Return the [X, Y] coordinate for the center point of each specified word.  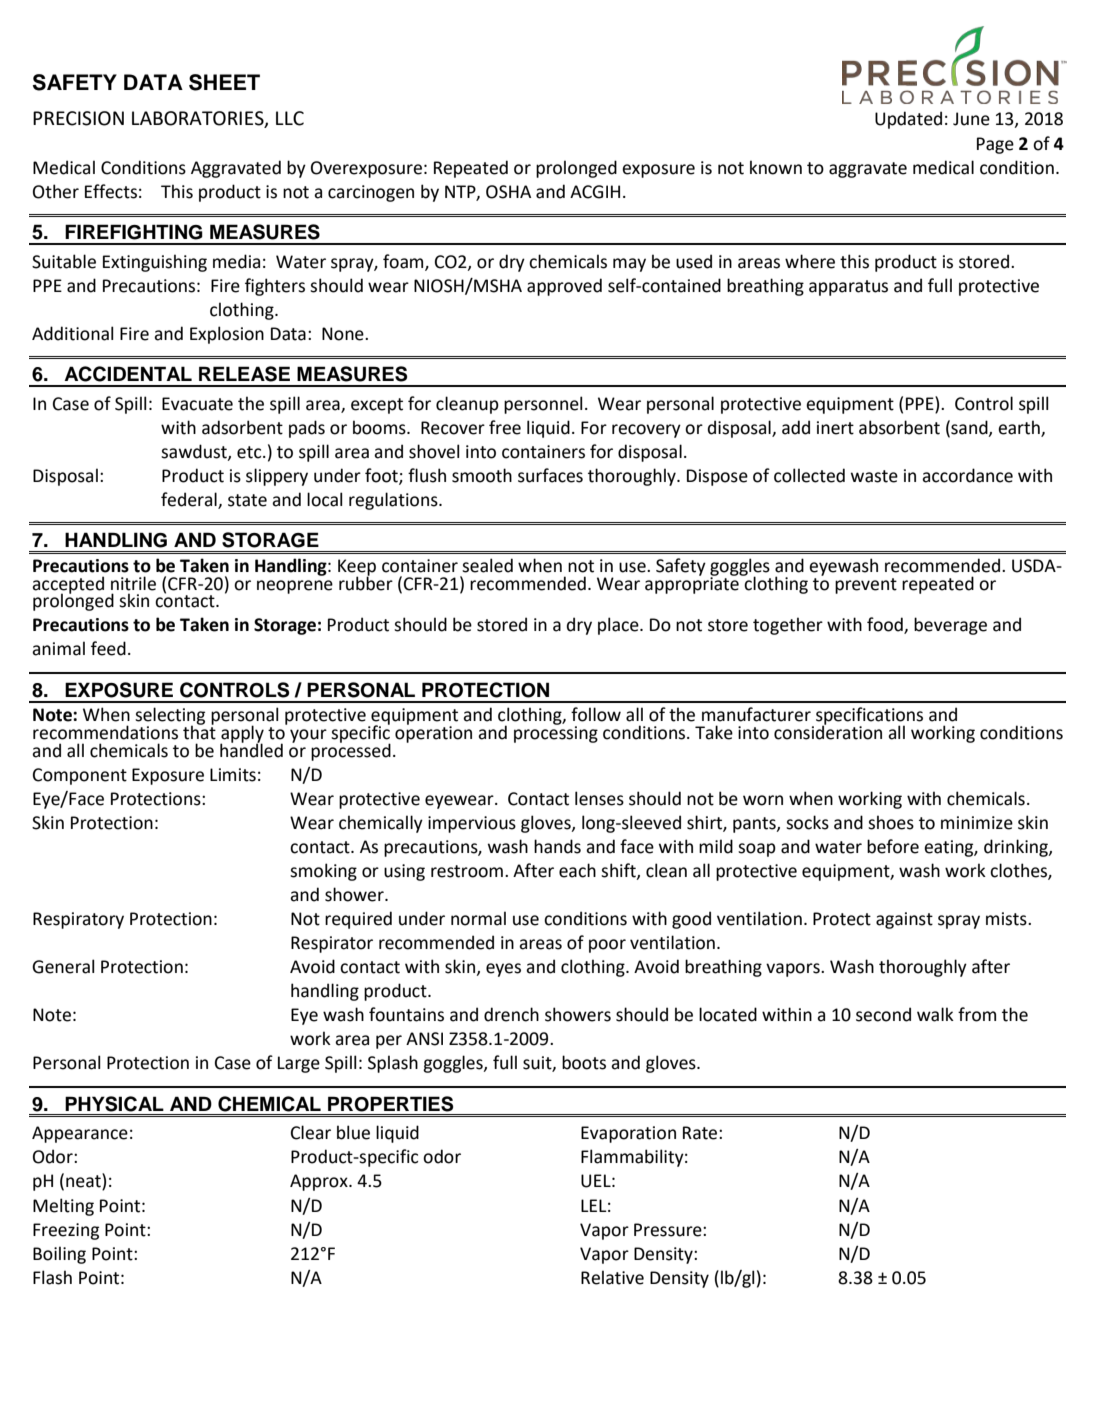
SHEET [224, 82]
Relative [612, 1277]
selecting [170, 717]
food [886, 625]
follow [596, 714]
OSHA [508, 192]
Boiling [59, 1255]
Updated [908, 120]
